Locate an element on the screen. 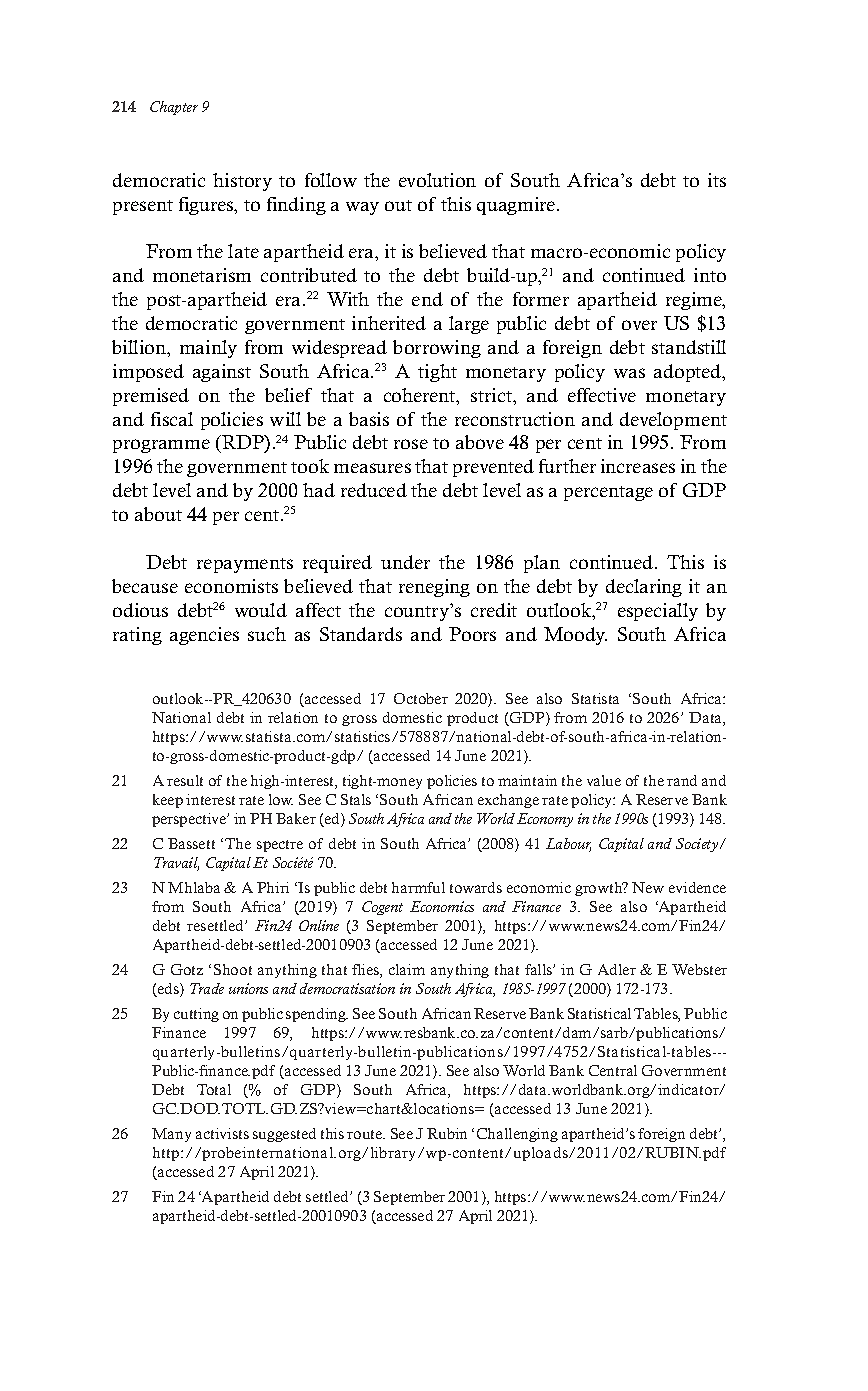 Image resolution: width=868 pixels, height=1391 pixels. especially is located at coordinates (658, 612).
